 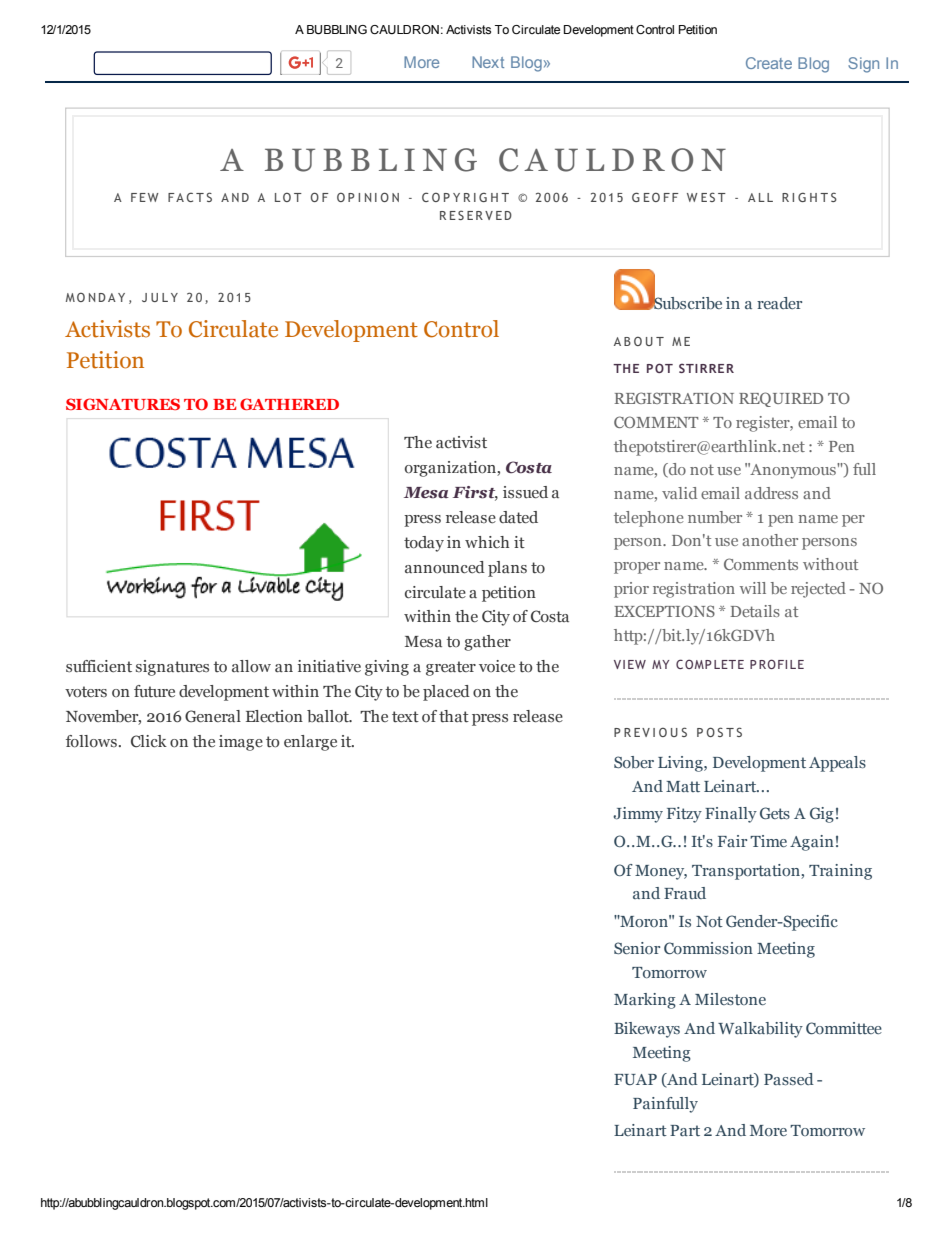 I want to click on Passed, so click(x=789, y=1079).
